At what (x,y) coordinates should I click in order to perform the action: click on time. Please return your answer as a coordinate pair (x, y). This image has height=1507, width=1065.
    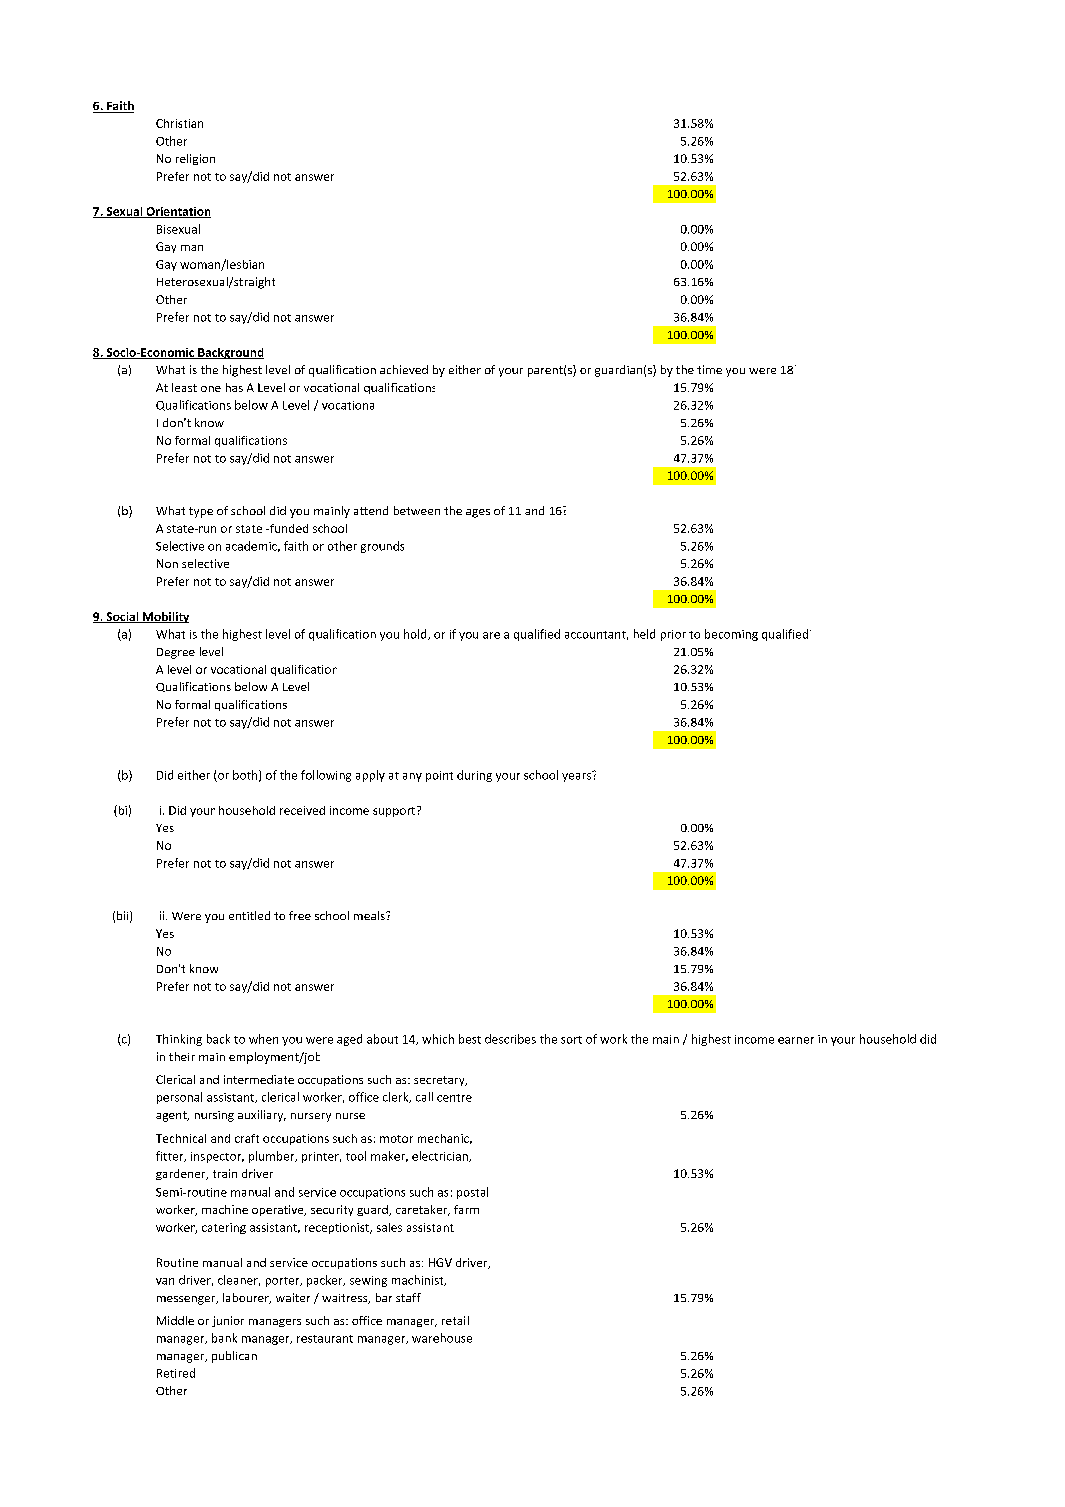
    Looking at the image, I should click on (709, 369).
